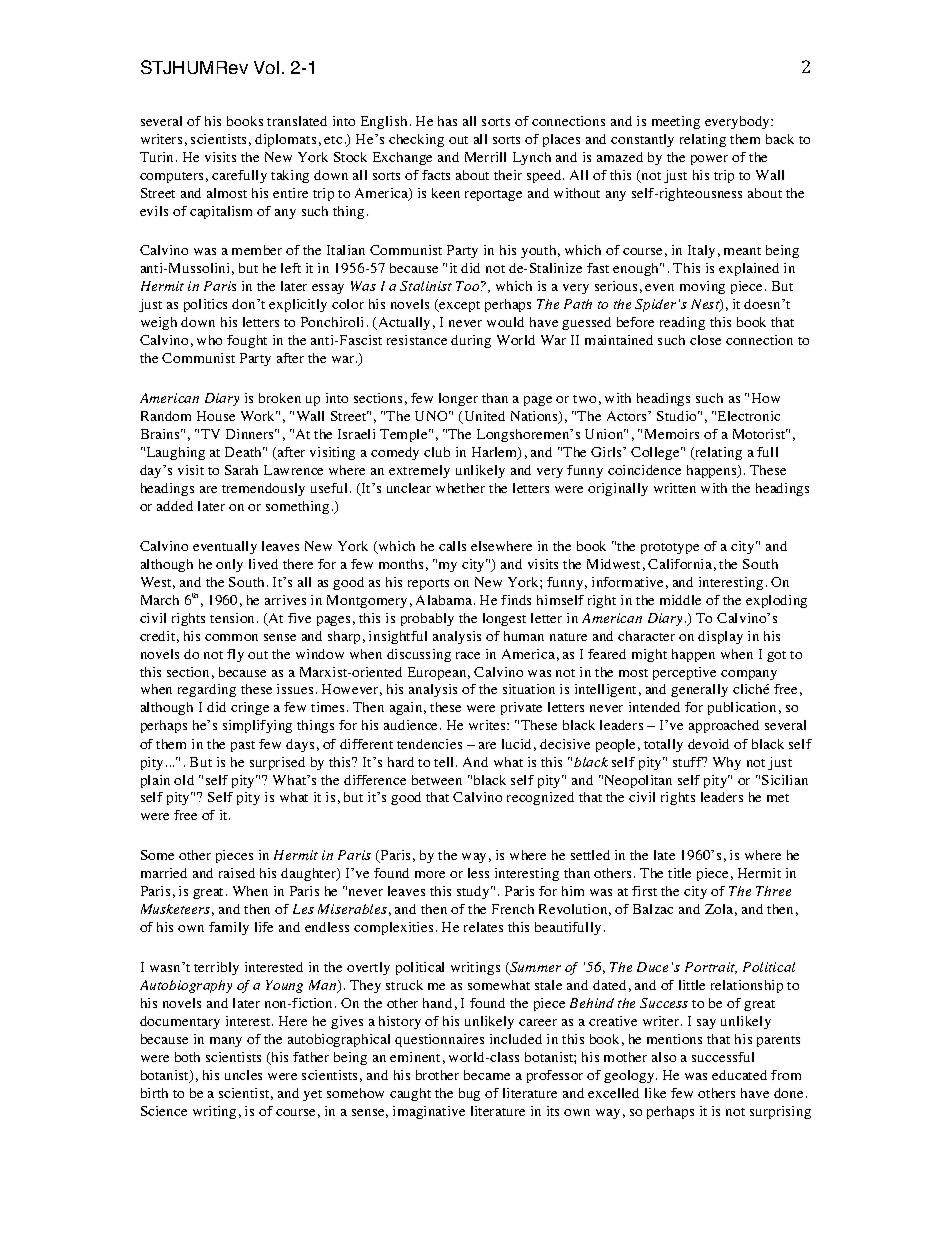 The width and height of the screenshot is (952, 1233). Describe the element at coordinates (243, 1075) in the screenshot. I see `uncles` at that location.
